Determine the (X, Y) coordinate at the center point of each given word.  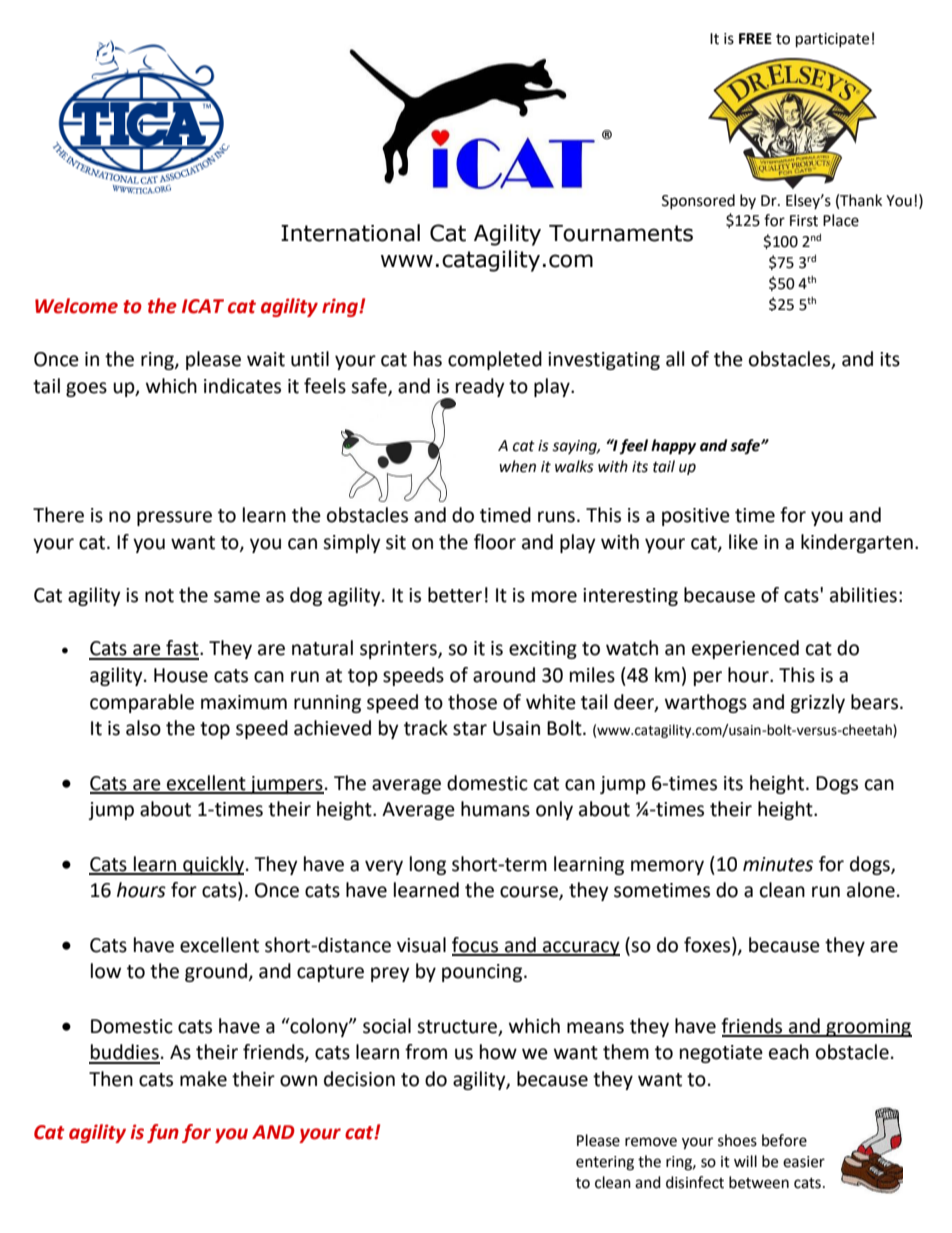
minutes (778, 864)
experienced (745, 649)
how (498, 1052)
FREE (755, 38)
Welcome (76, 306)
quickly (212, 865)
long (428, 865)
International (350, 233)
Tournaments (621, 233)
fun (163, 1133)
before (784, 1140)
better (455, 595)
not (159, 596)
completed (495, 360)
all (675, 359)
